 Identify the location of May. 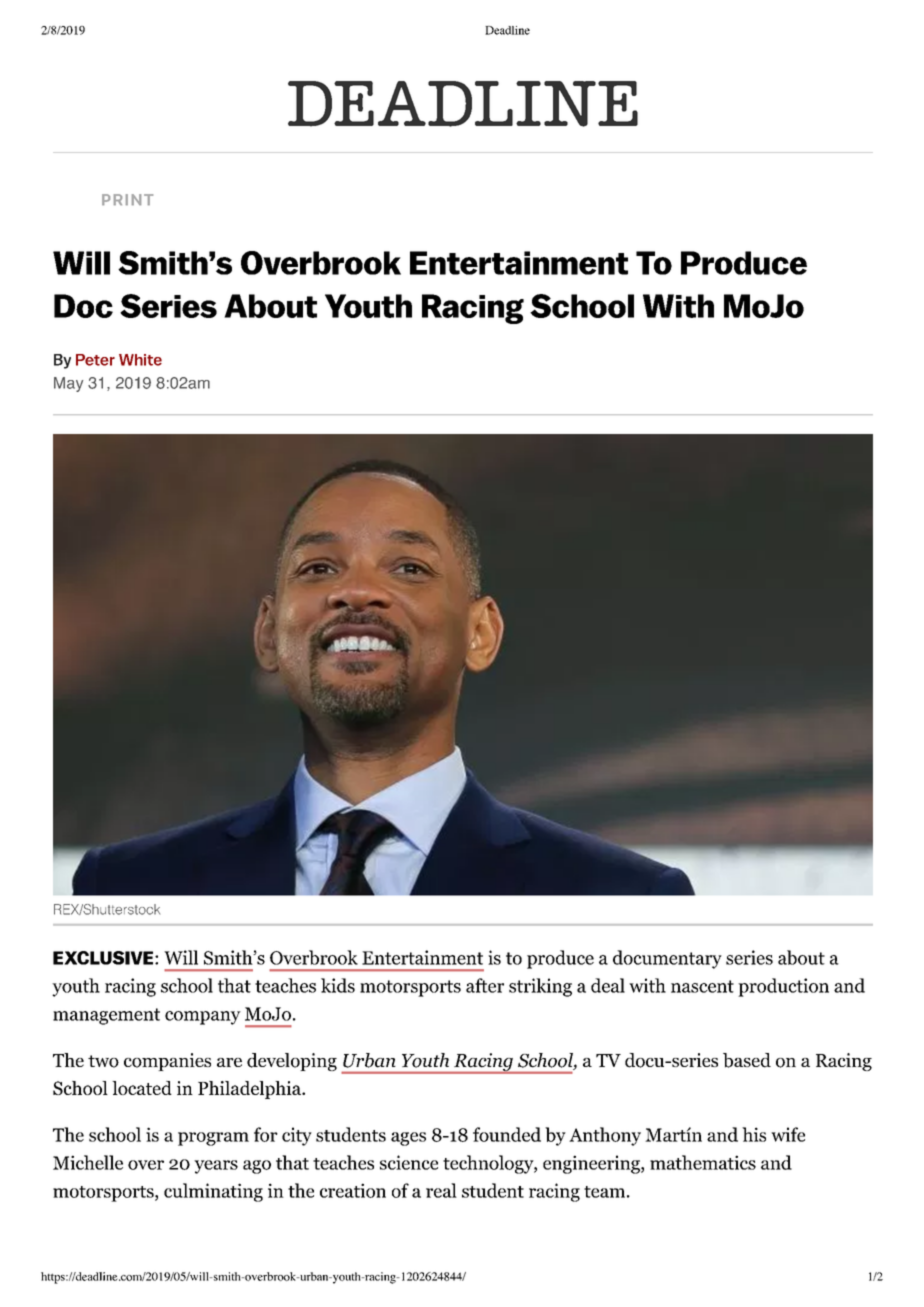
(68, 384).
